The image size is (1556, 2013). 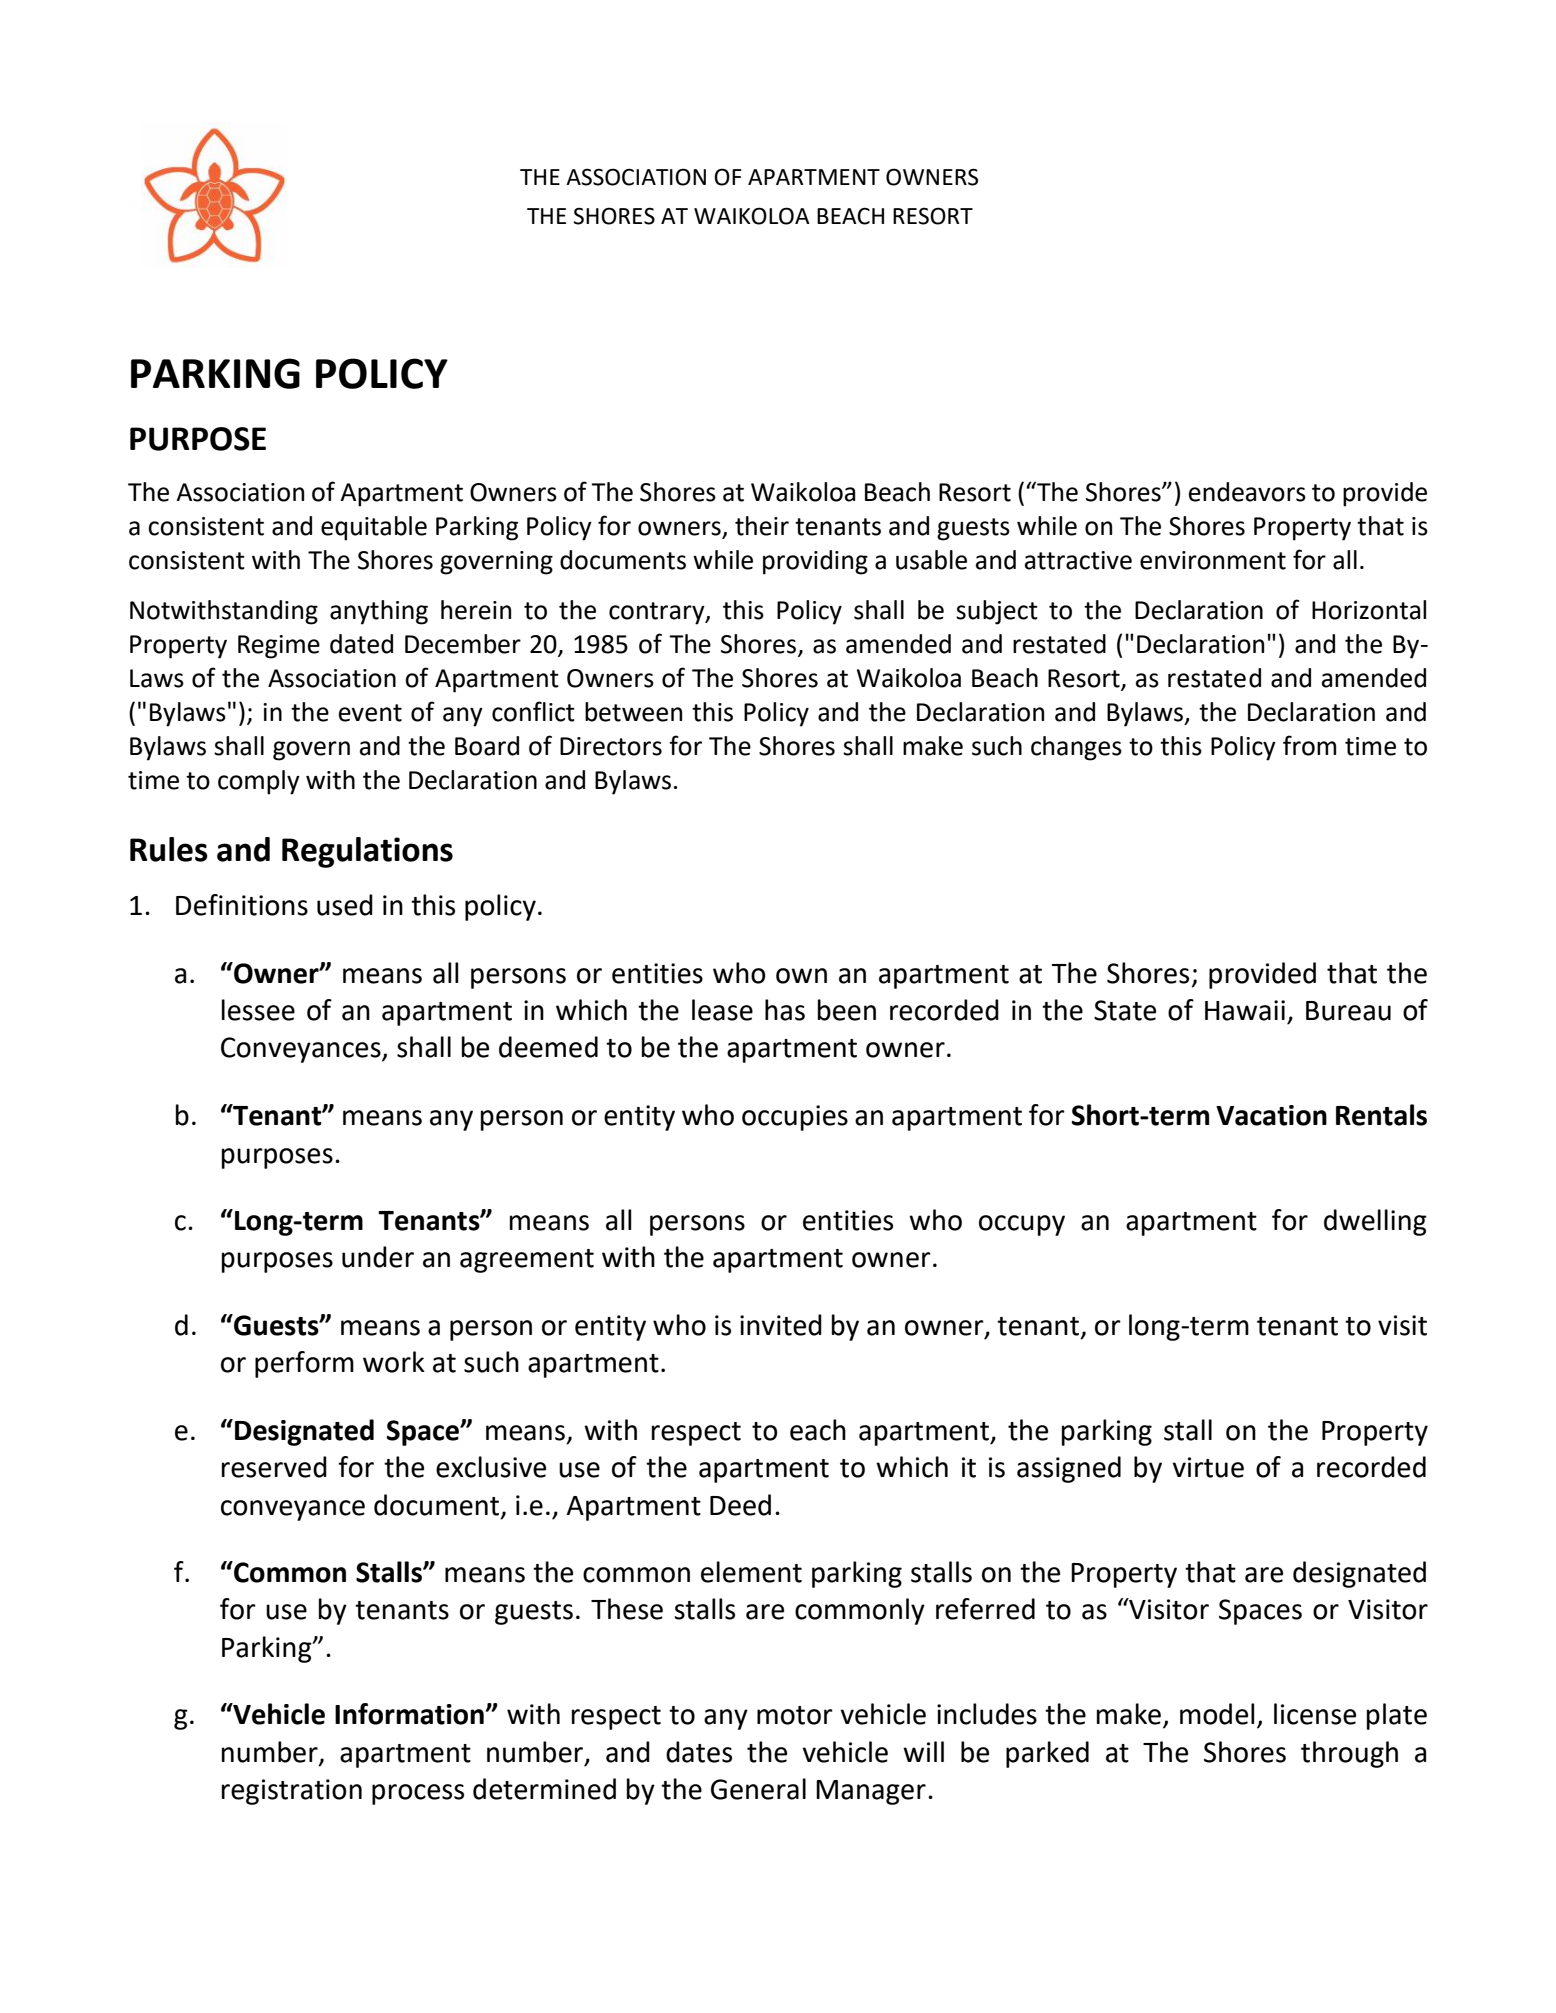 What do you see at coordinates (762, 526) in the screenshot?
I see `their` at bounding box center [762, 526].
